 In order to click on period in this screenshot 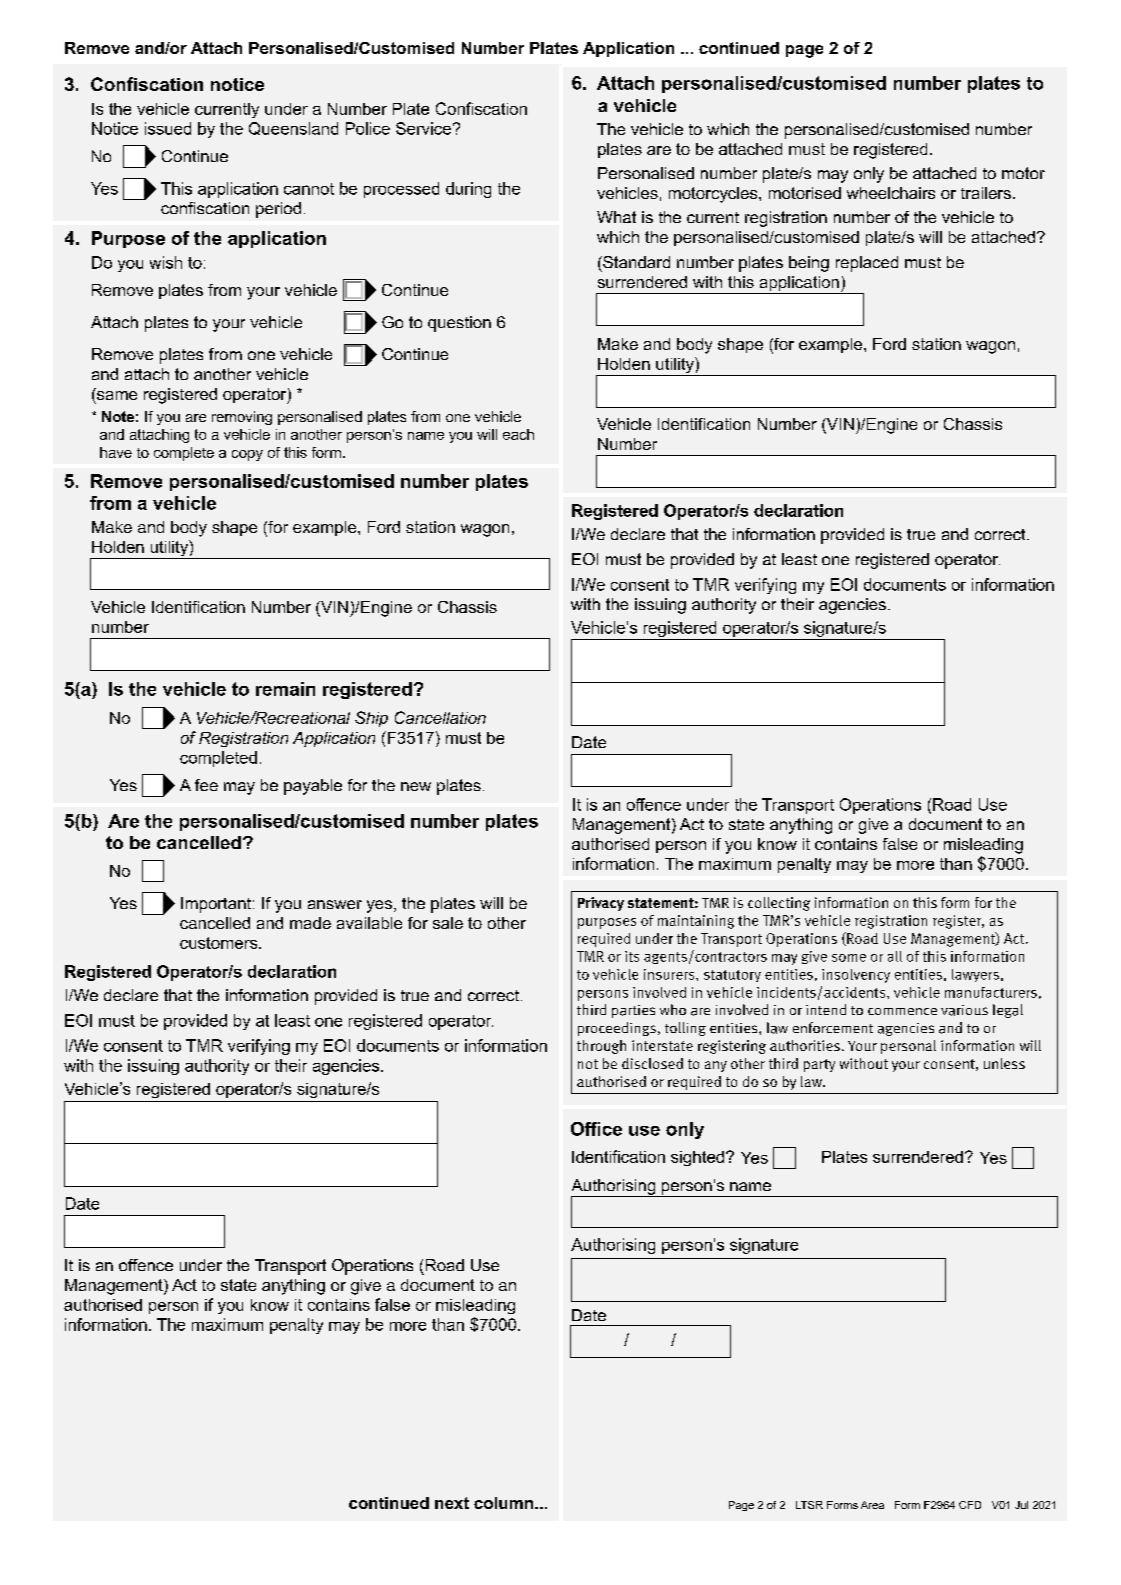, I will do `click(278, 210)`.
